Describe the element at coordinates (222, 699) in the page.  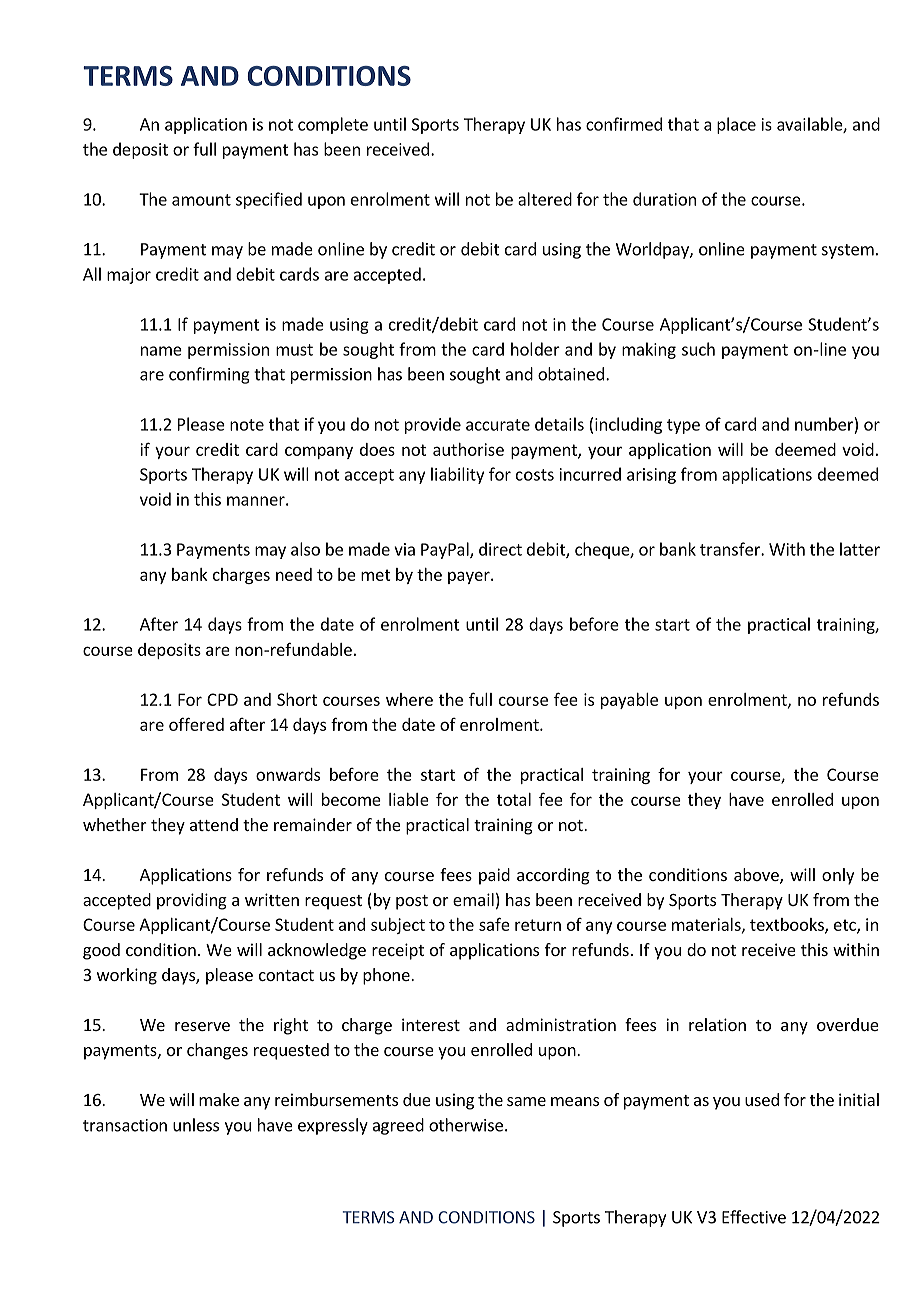
I see `CPD` at that location.
